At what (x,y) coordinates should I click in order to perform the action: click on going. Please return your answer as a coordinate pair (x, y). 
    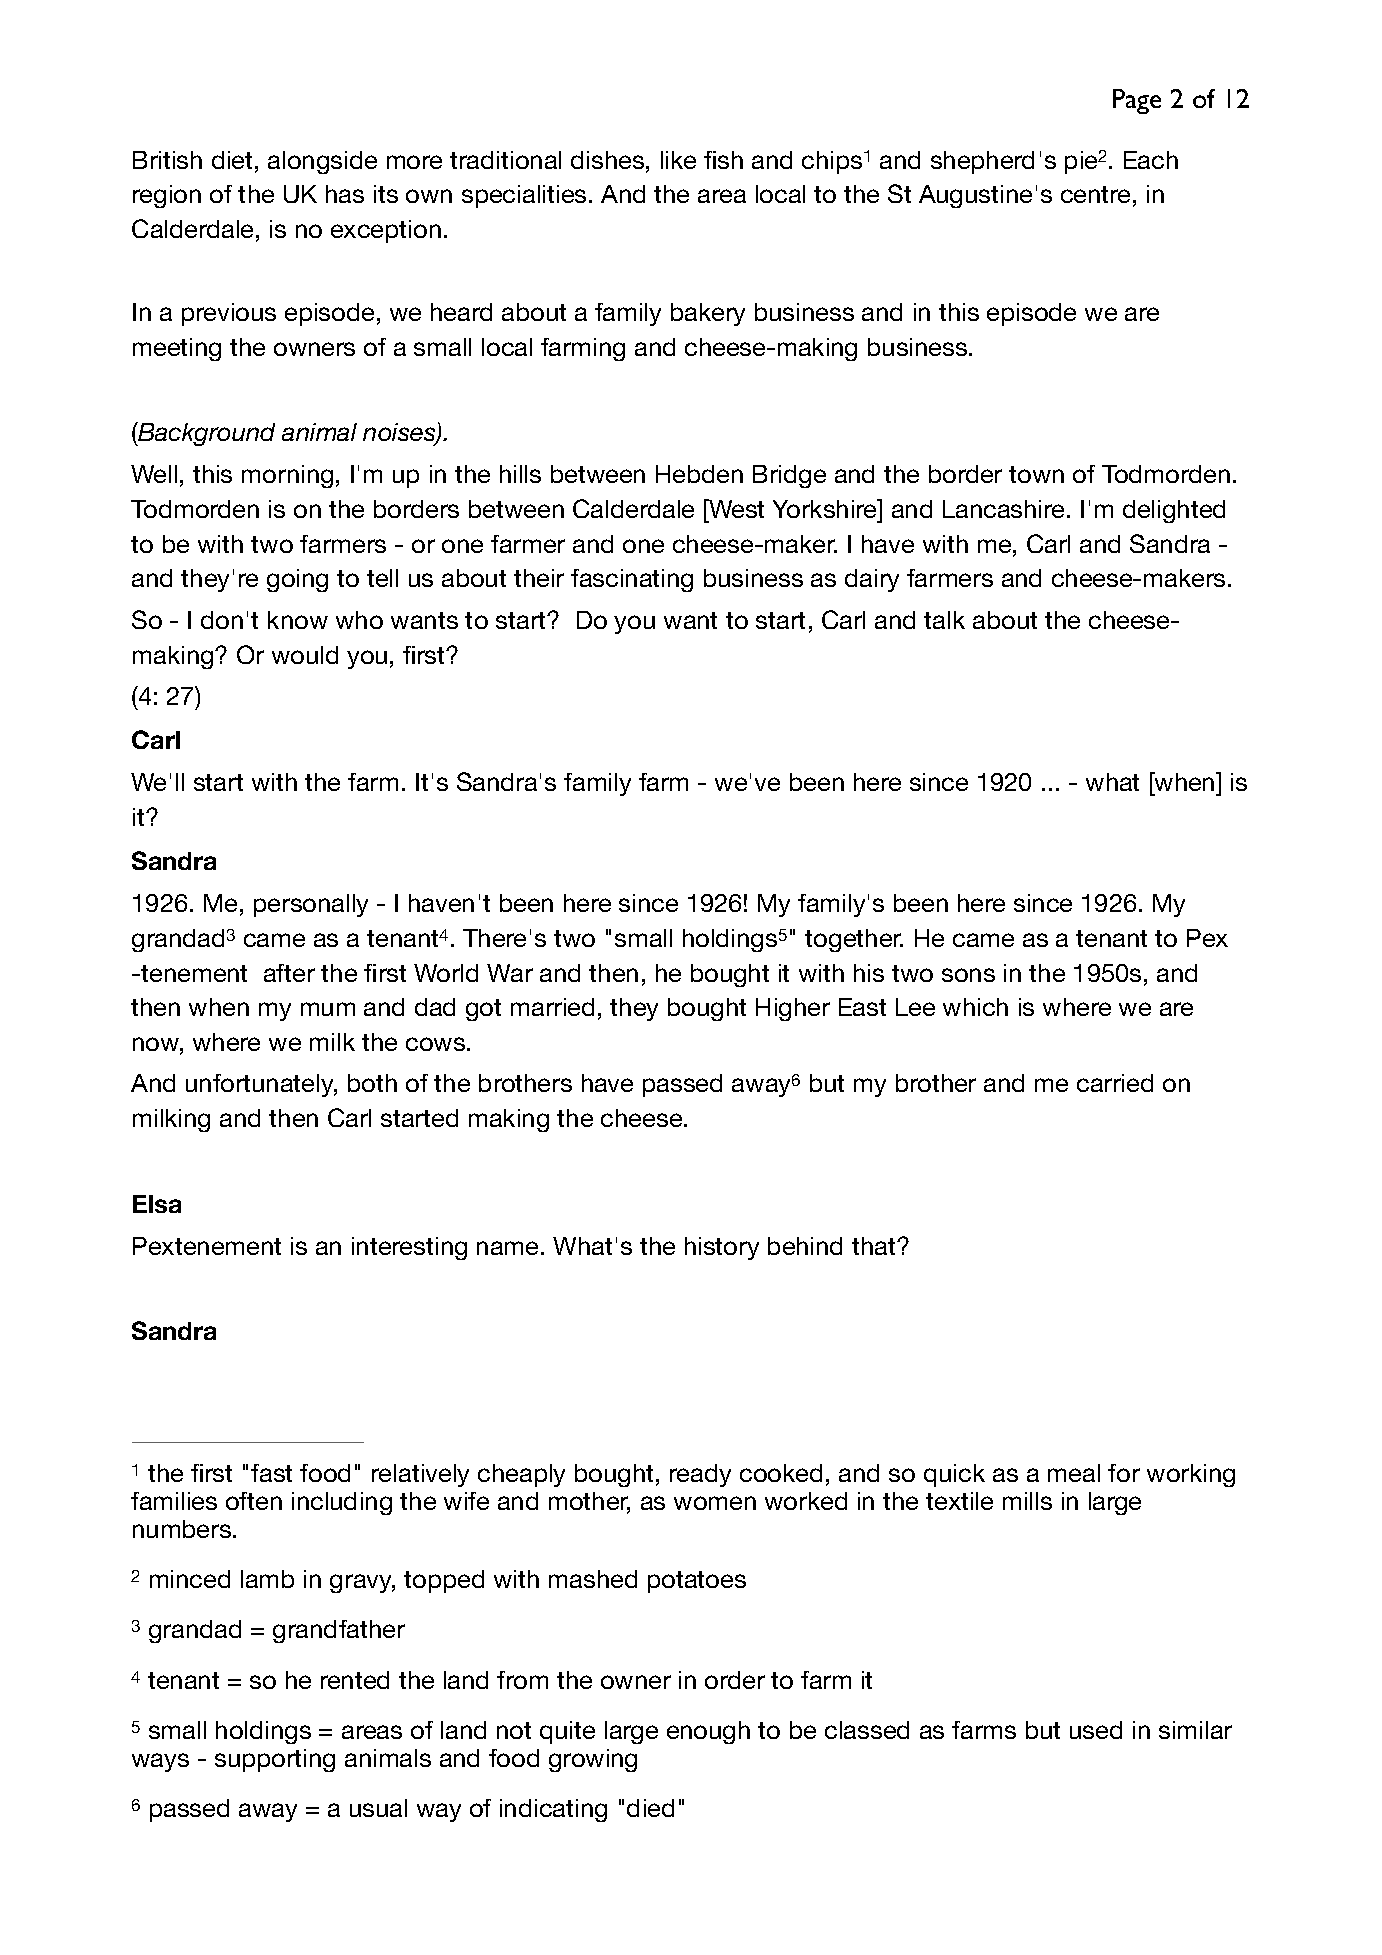
    Looking at the image, I should click on (297, 580).
